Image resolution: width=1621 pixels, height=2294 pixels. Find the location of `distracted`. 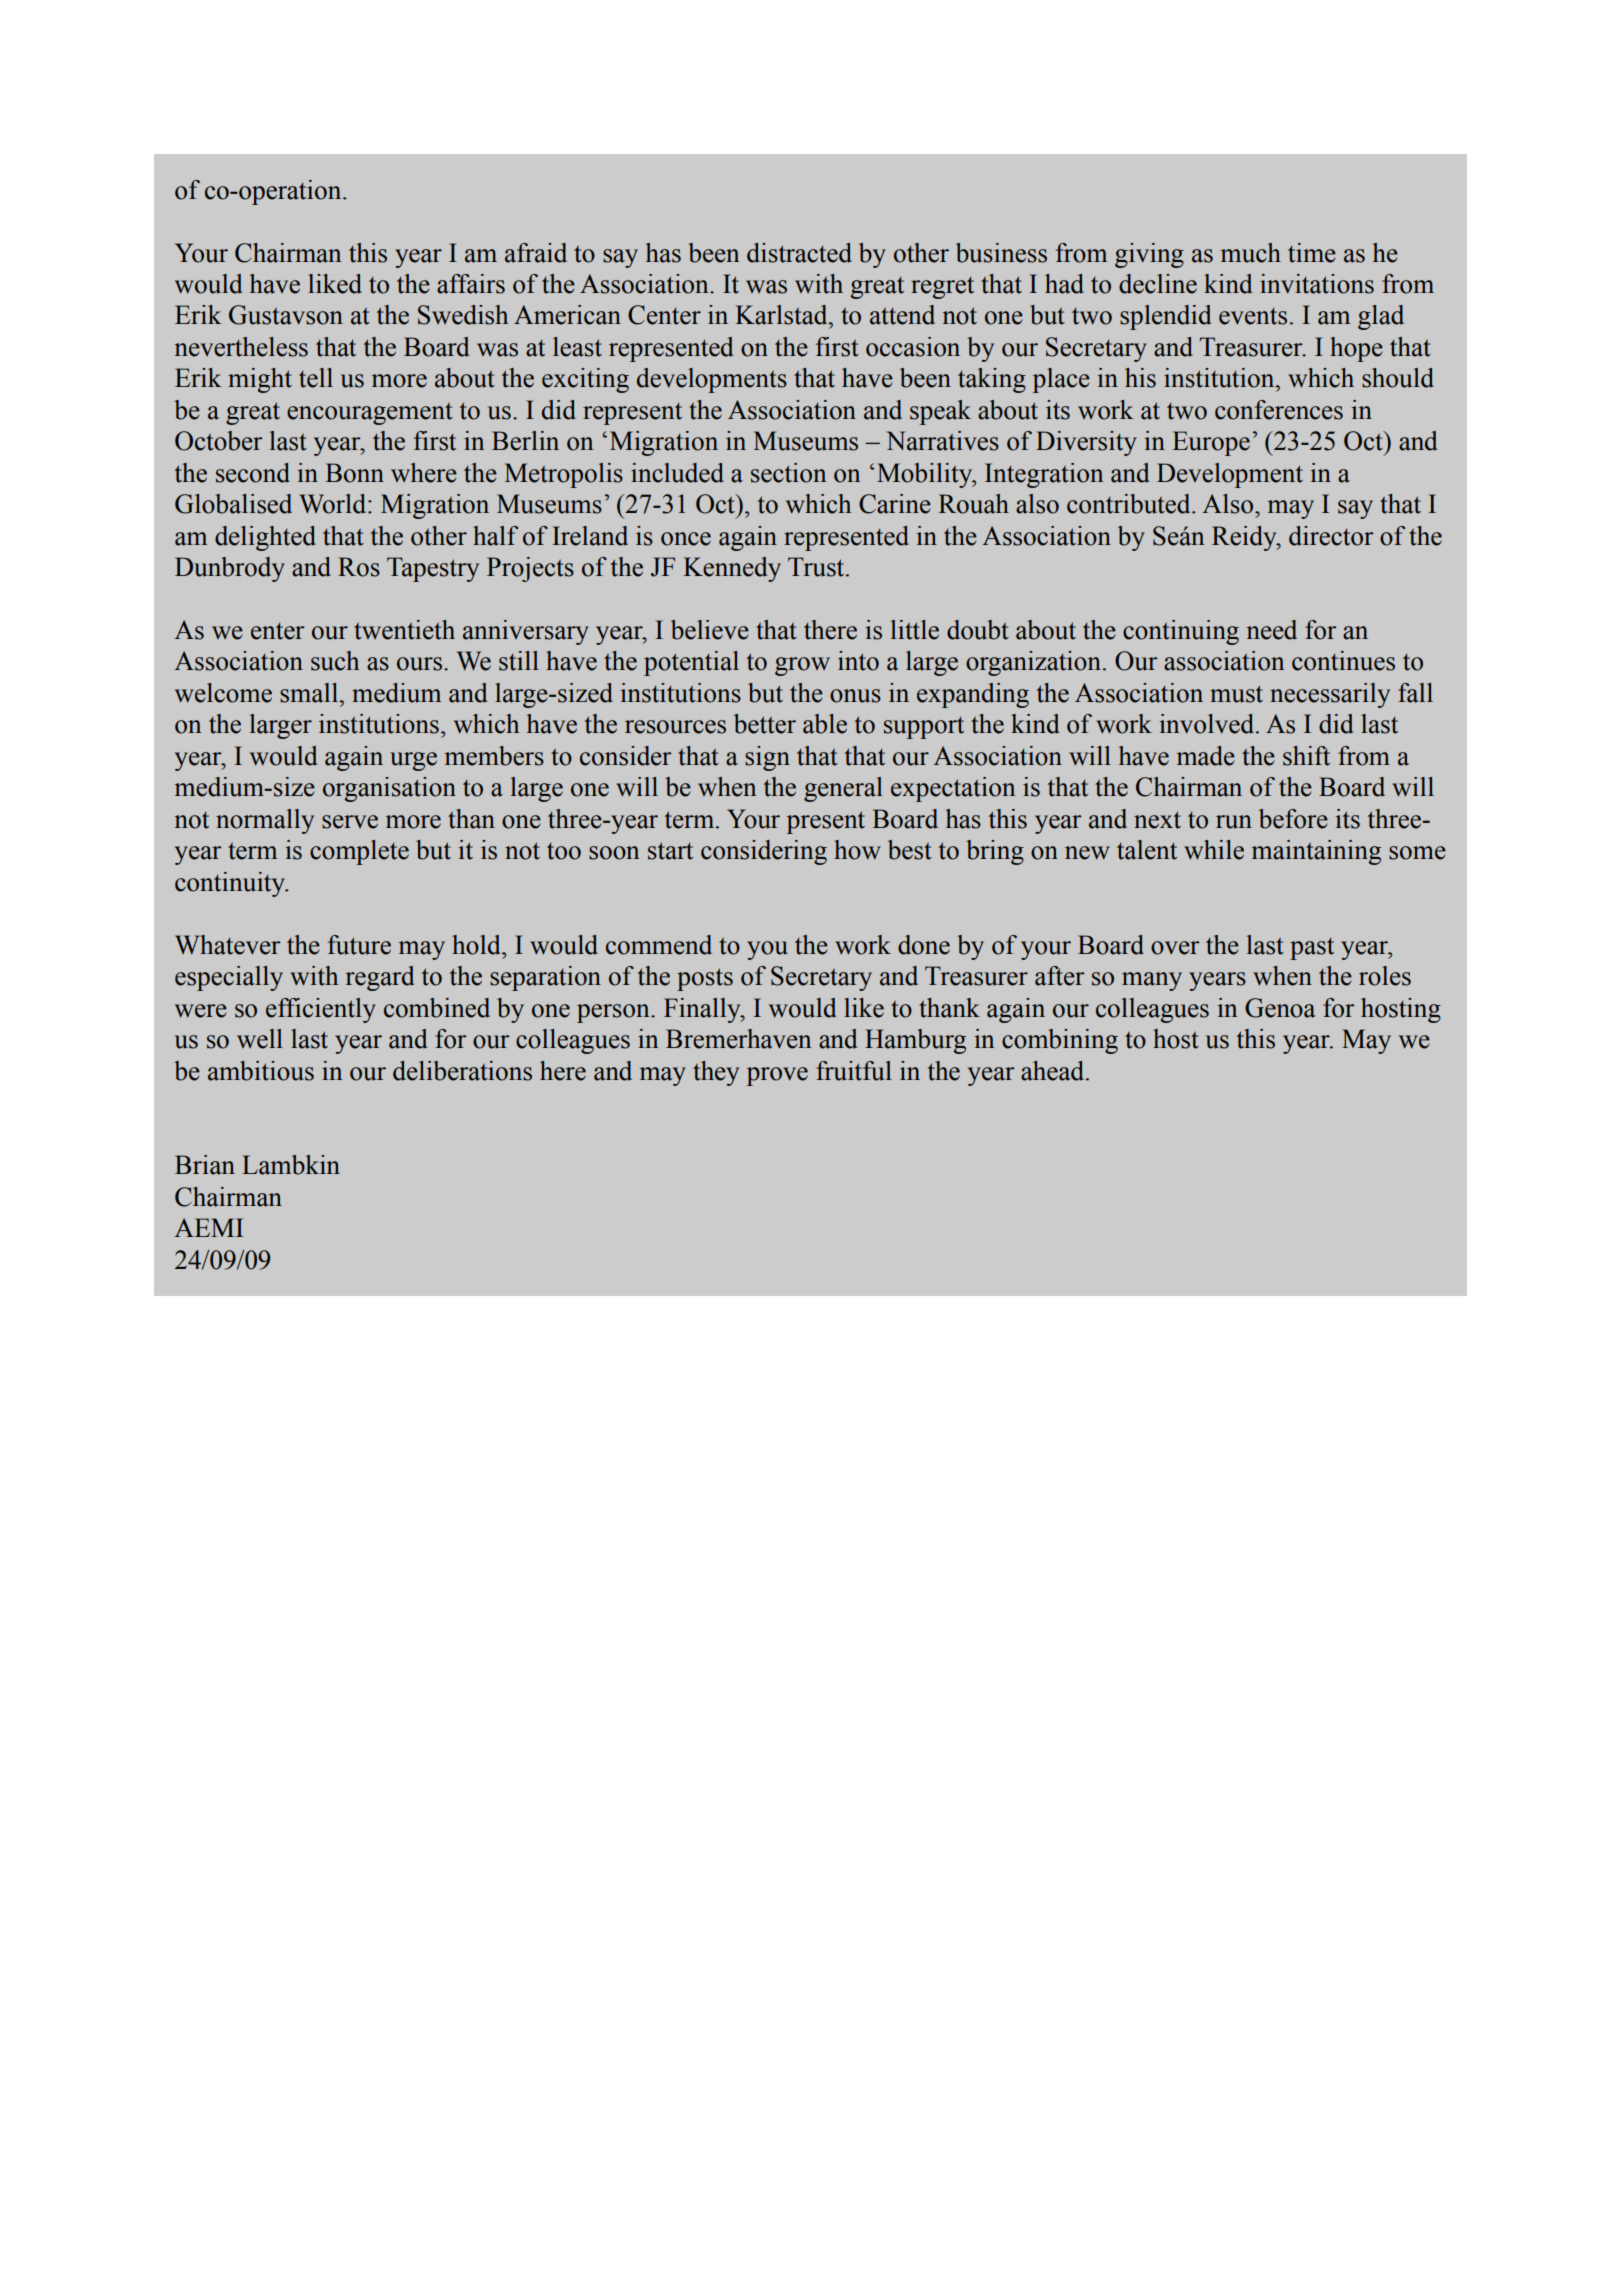

distracted is located at coordinates (799, 253).
